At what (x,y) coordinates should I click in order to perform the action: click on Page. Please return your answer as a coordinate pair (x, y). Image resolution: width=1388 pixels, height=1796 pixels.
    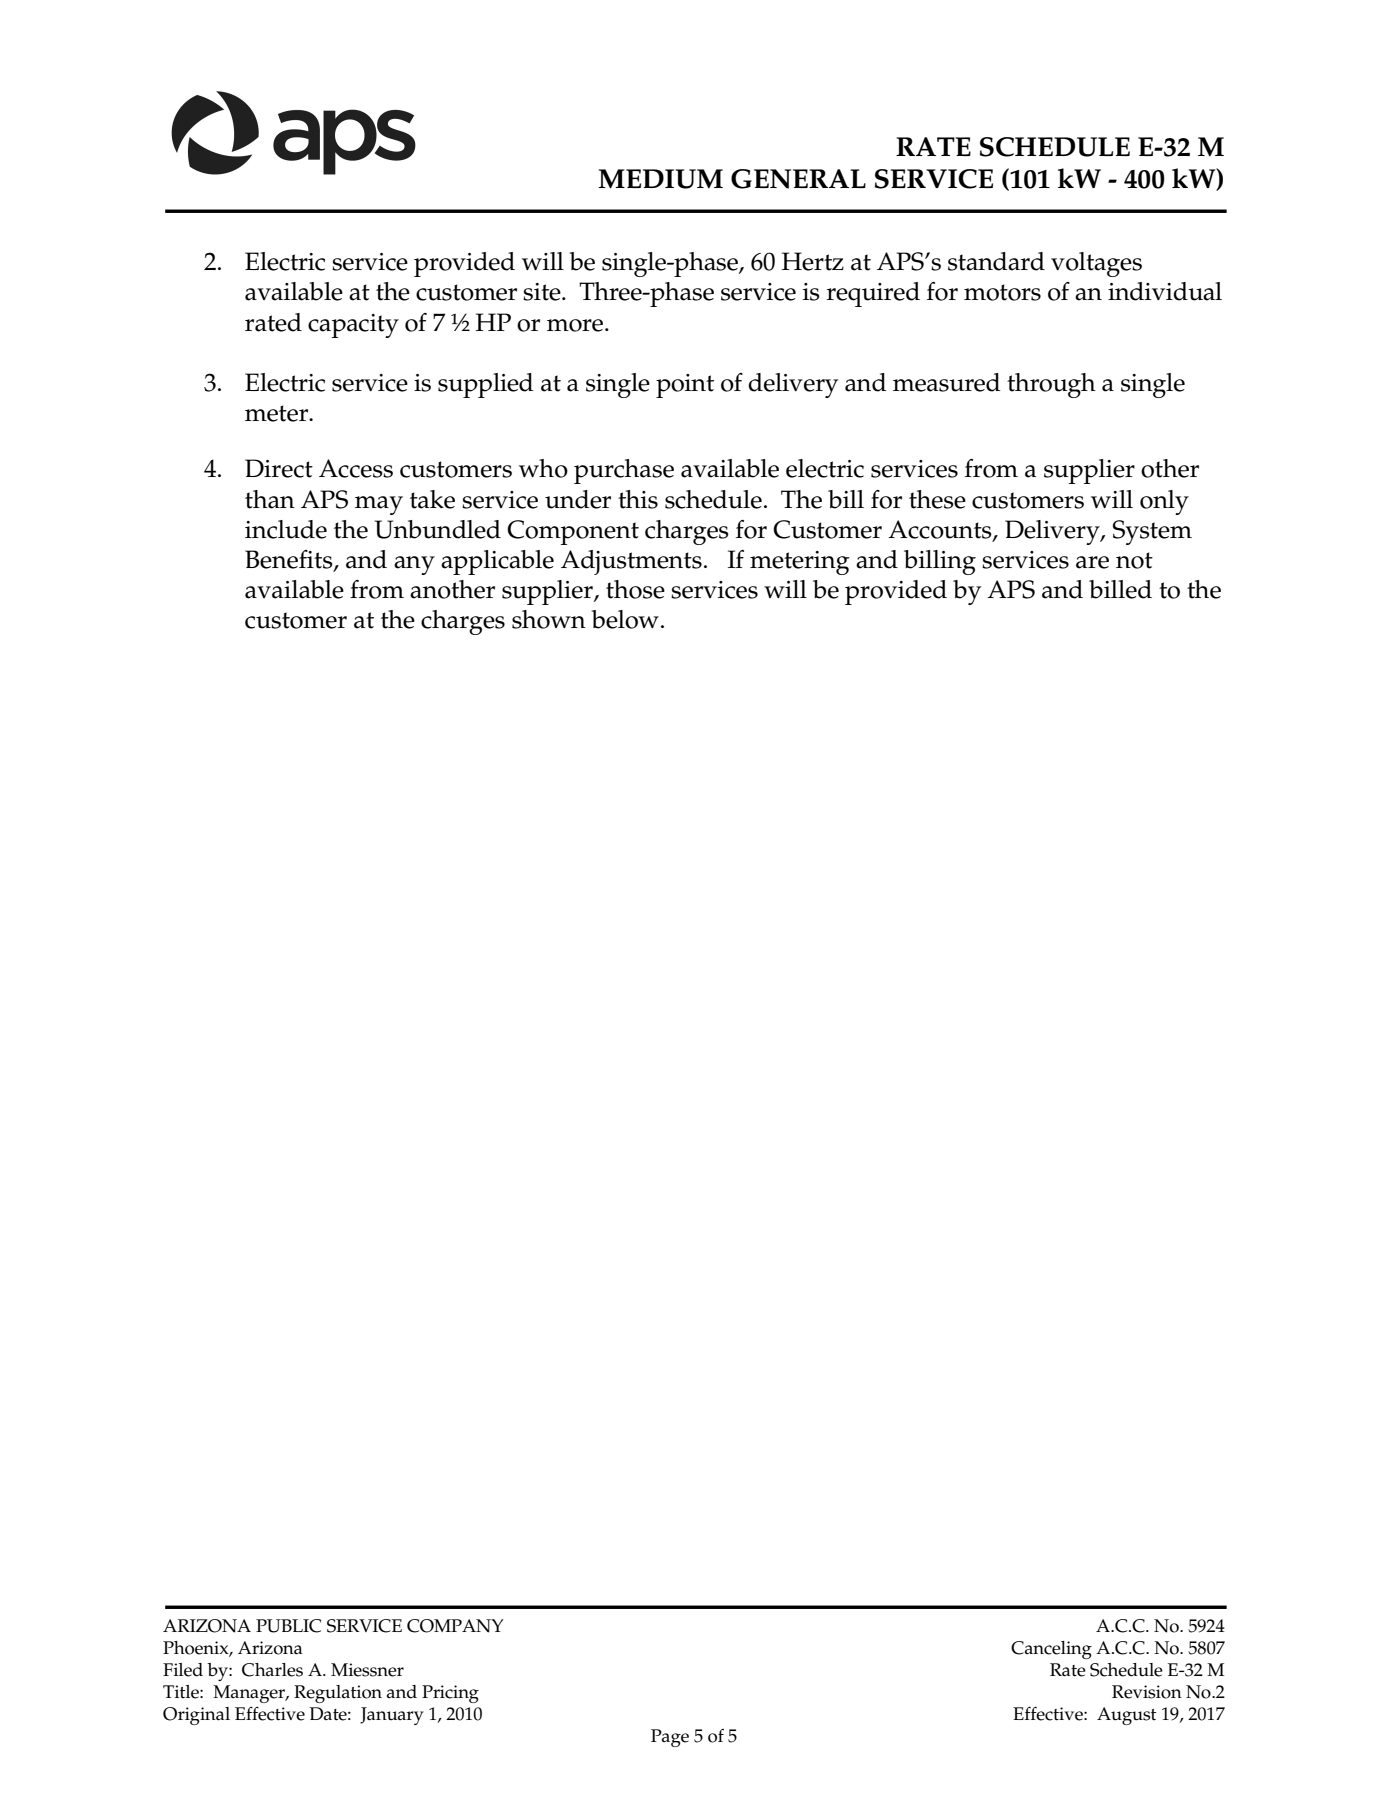
    Looking at the image, I should click on (670, 1738).
